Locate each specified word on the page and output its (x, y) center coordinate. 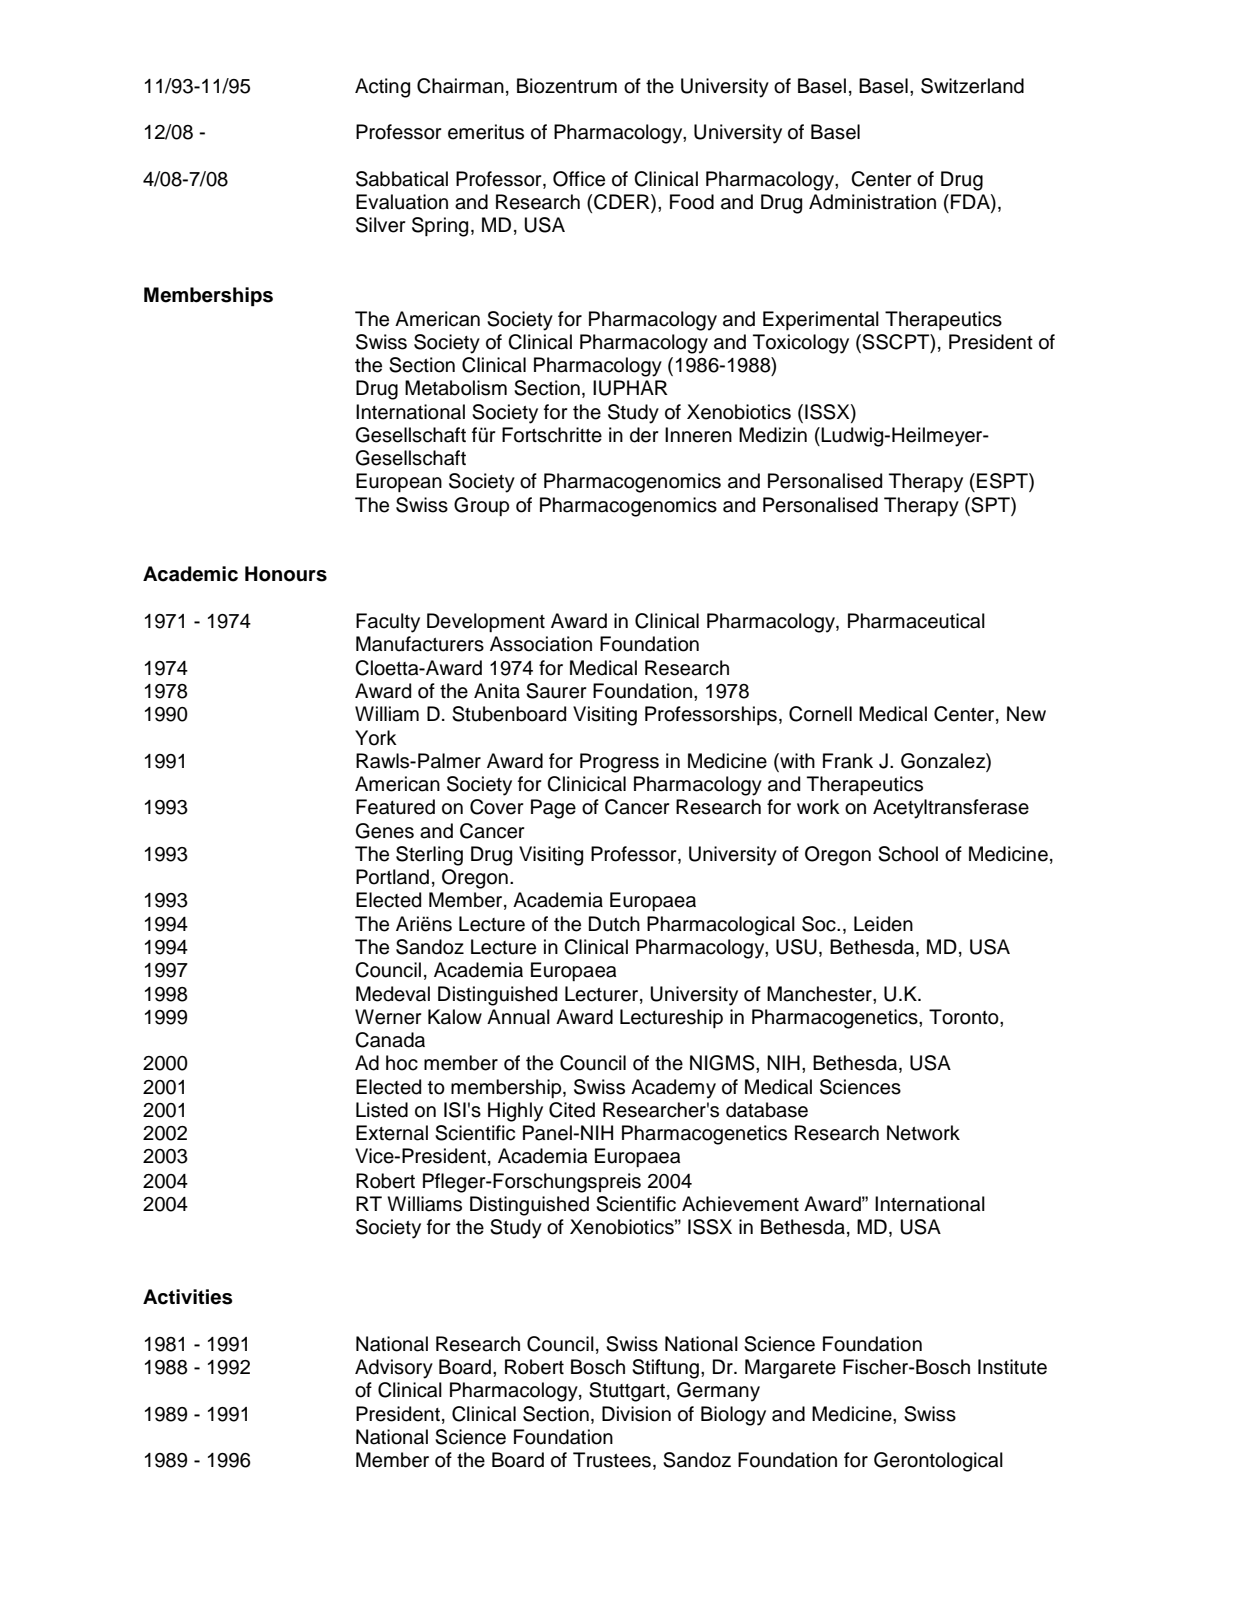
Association (541, 644)
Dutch (614, 924)
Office (579, 179)
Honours (286, 574)
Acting (382, 88)
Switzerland (972, 86)
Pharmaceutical (916, 621)
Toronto (965, 1017)
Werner (388, 1017)
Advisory (394, 1369)
